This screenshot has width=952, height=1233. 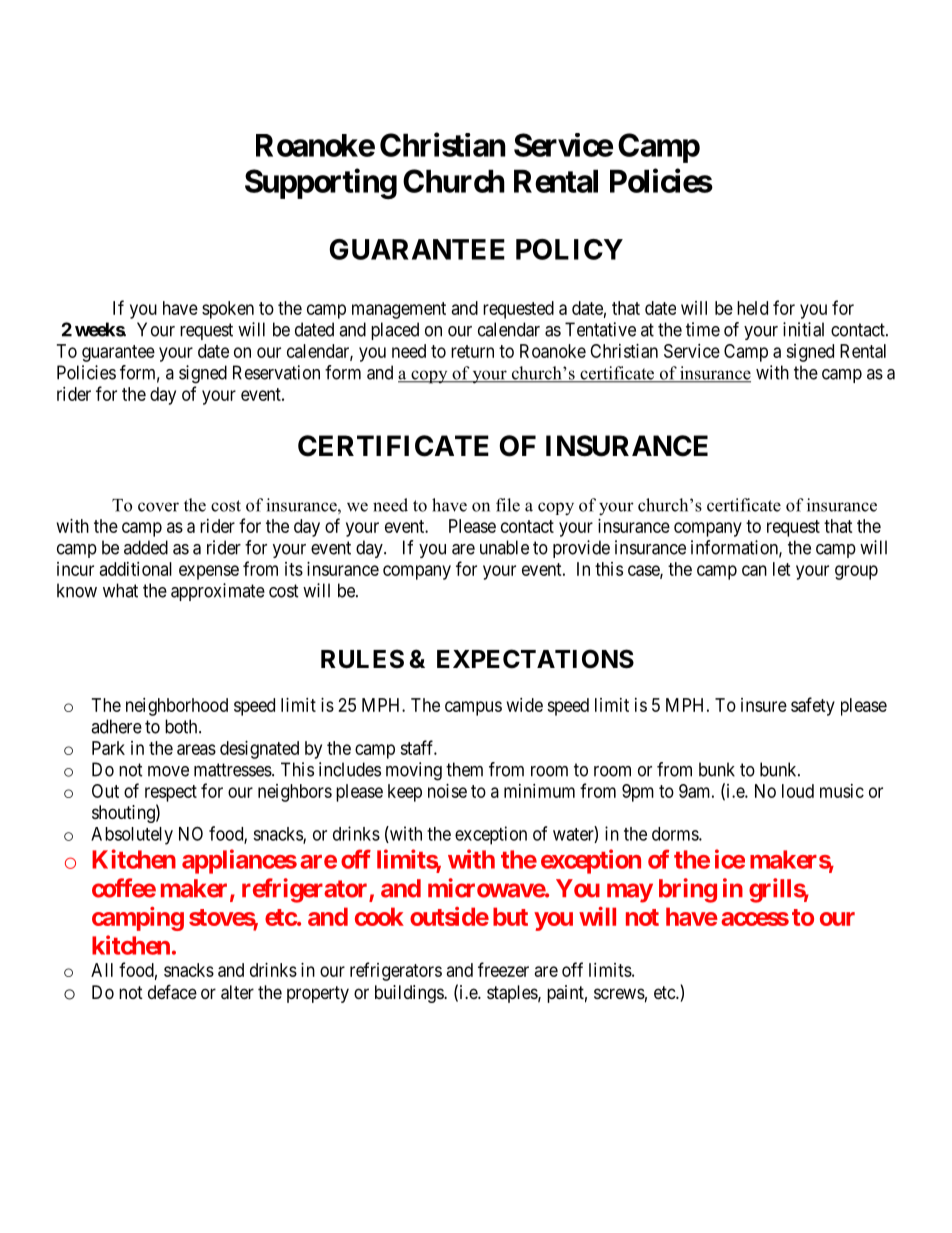 I want to click on initial, so click(x=803, y=329).
